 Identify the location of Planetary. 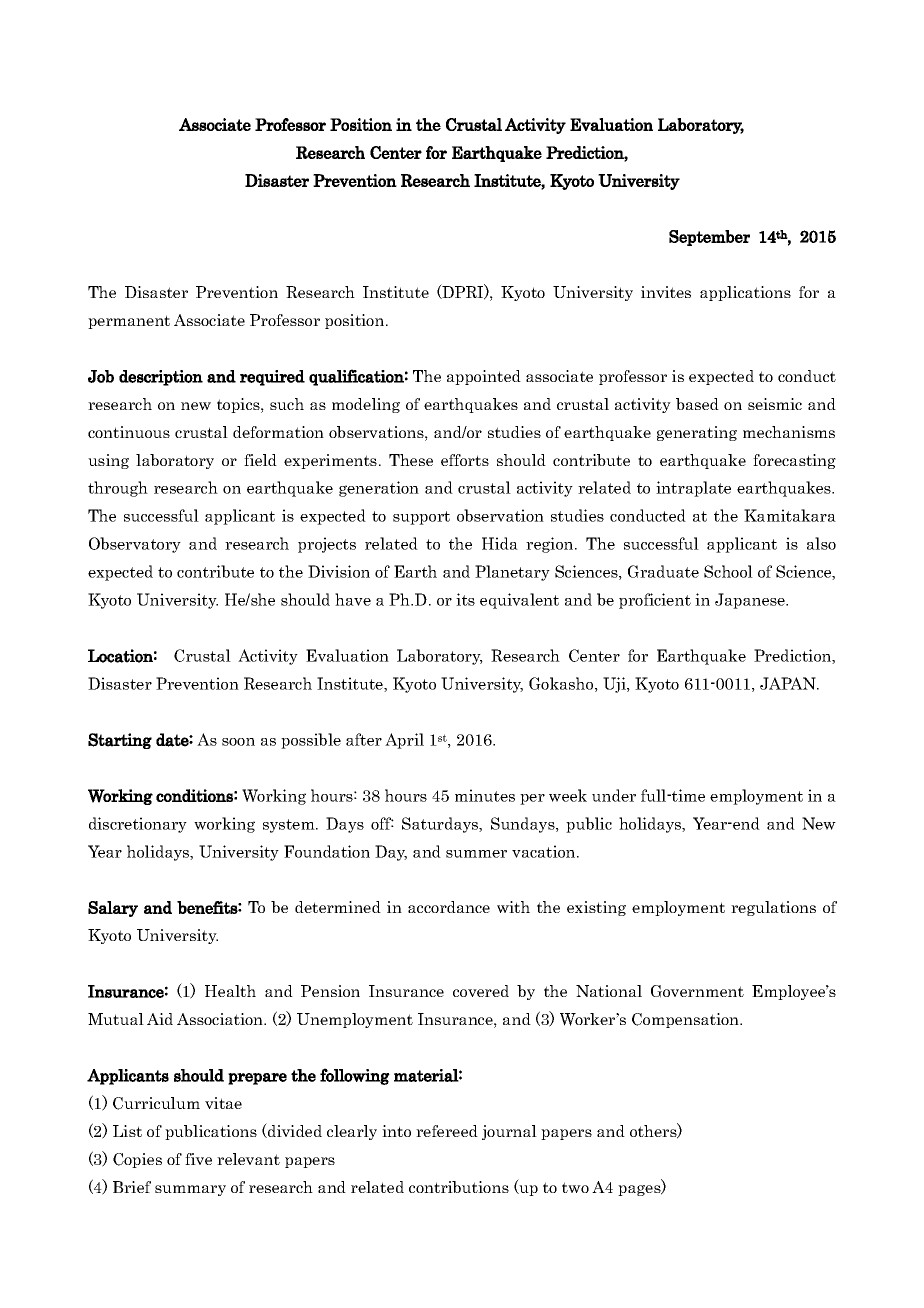
(512, 573).
